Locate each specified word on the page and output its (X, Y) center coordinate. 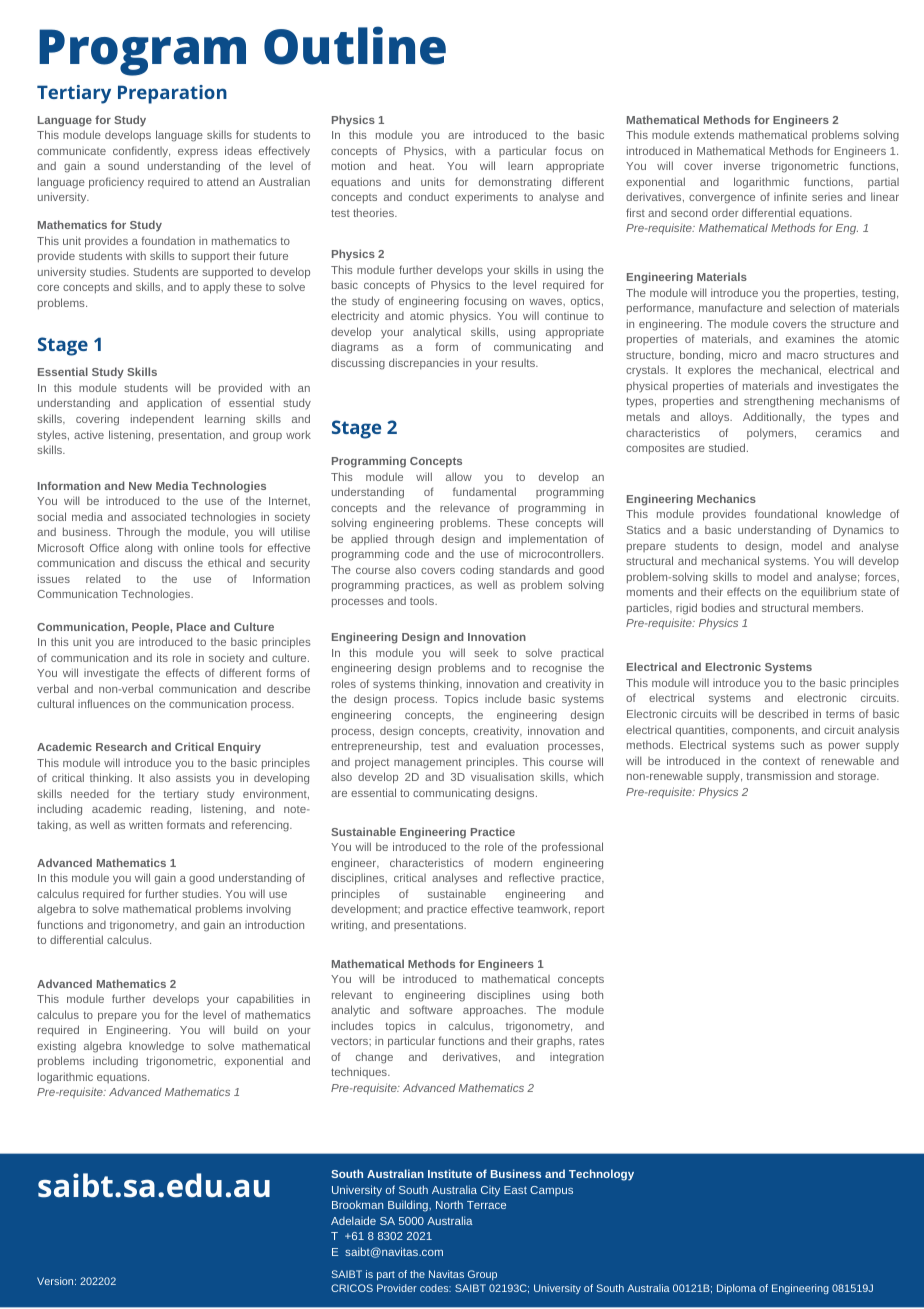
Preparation (172, 94)
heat (422, 165)
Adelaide (353, 1220)
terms (840, 714)
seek (486, 653)
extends (714, 134)
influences (104, 703)
